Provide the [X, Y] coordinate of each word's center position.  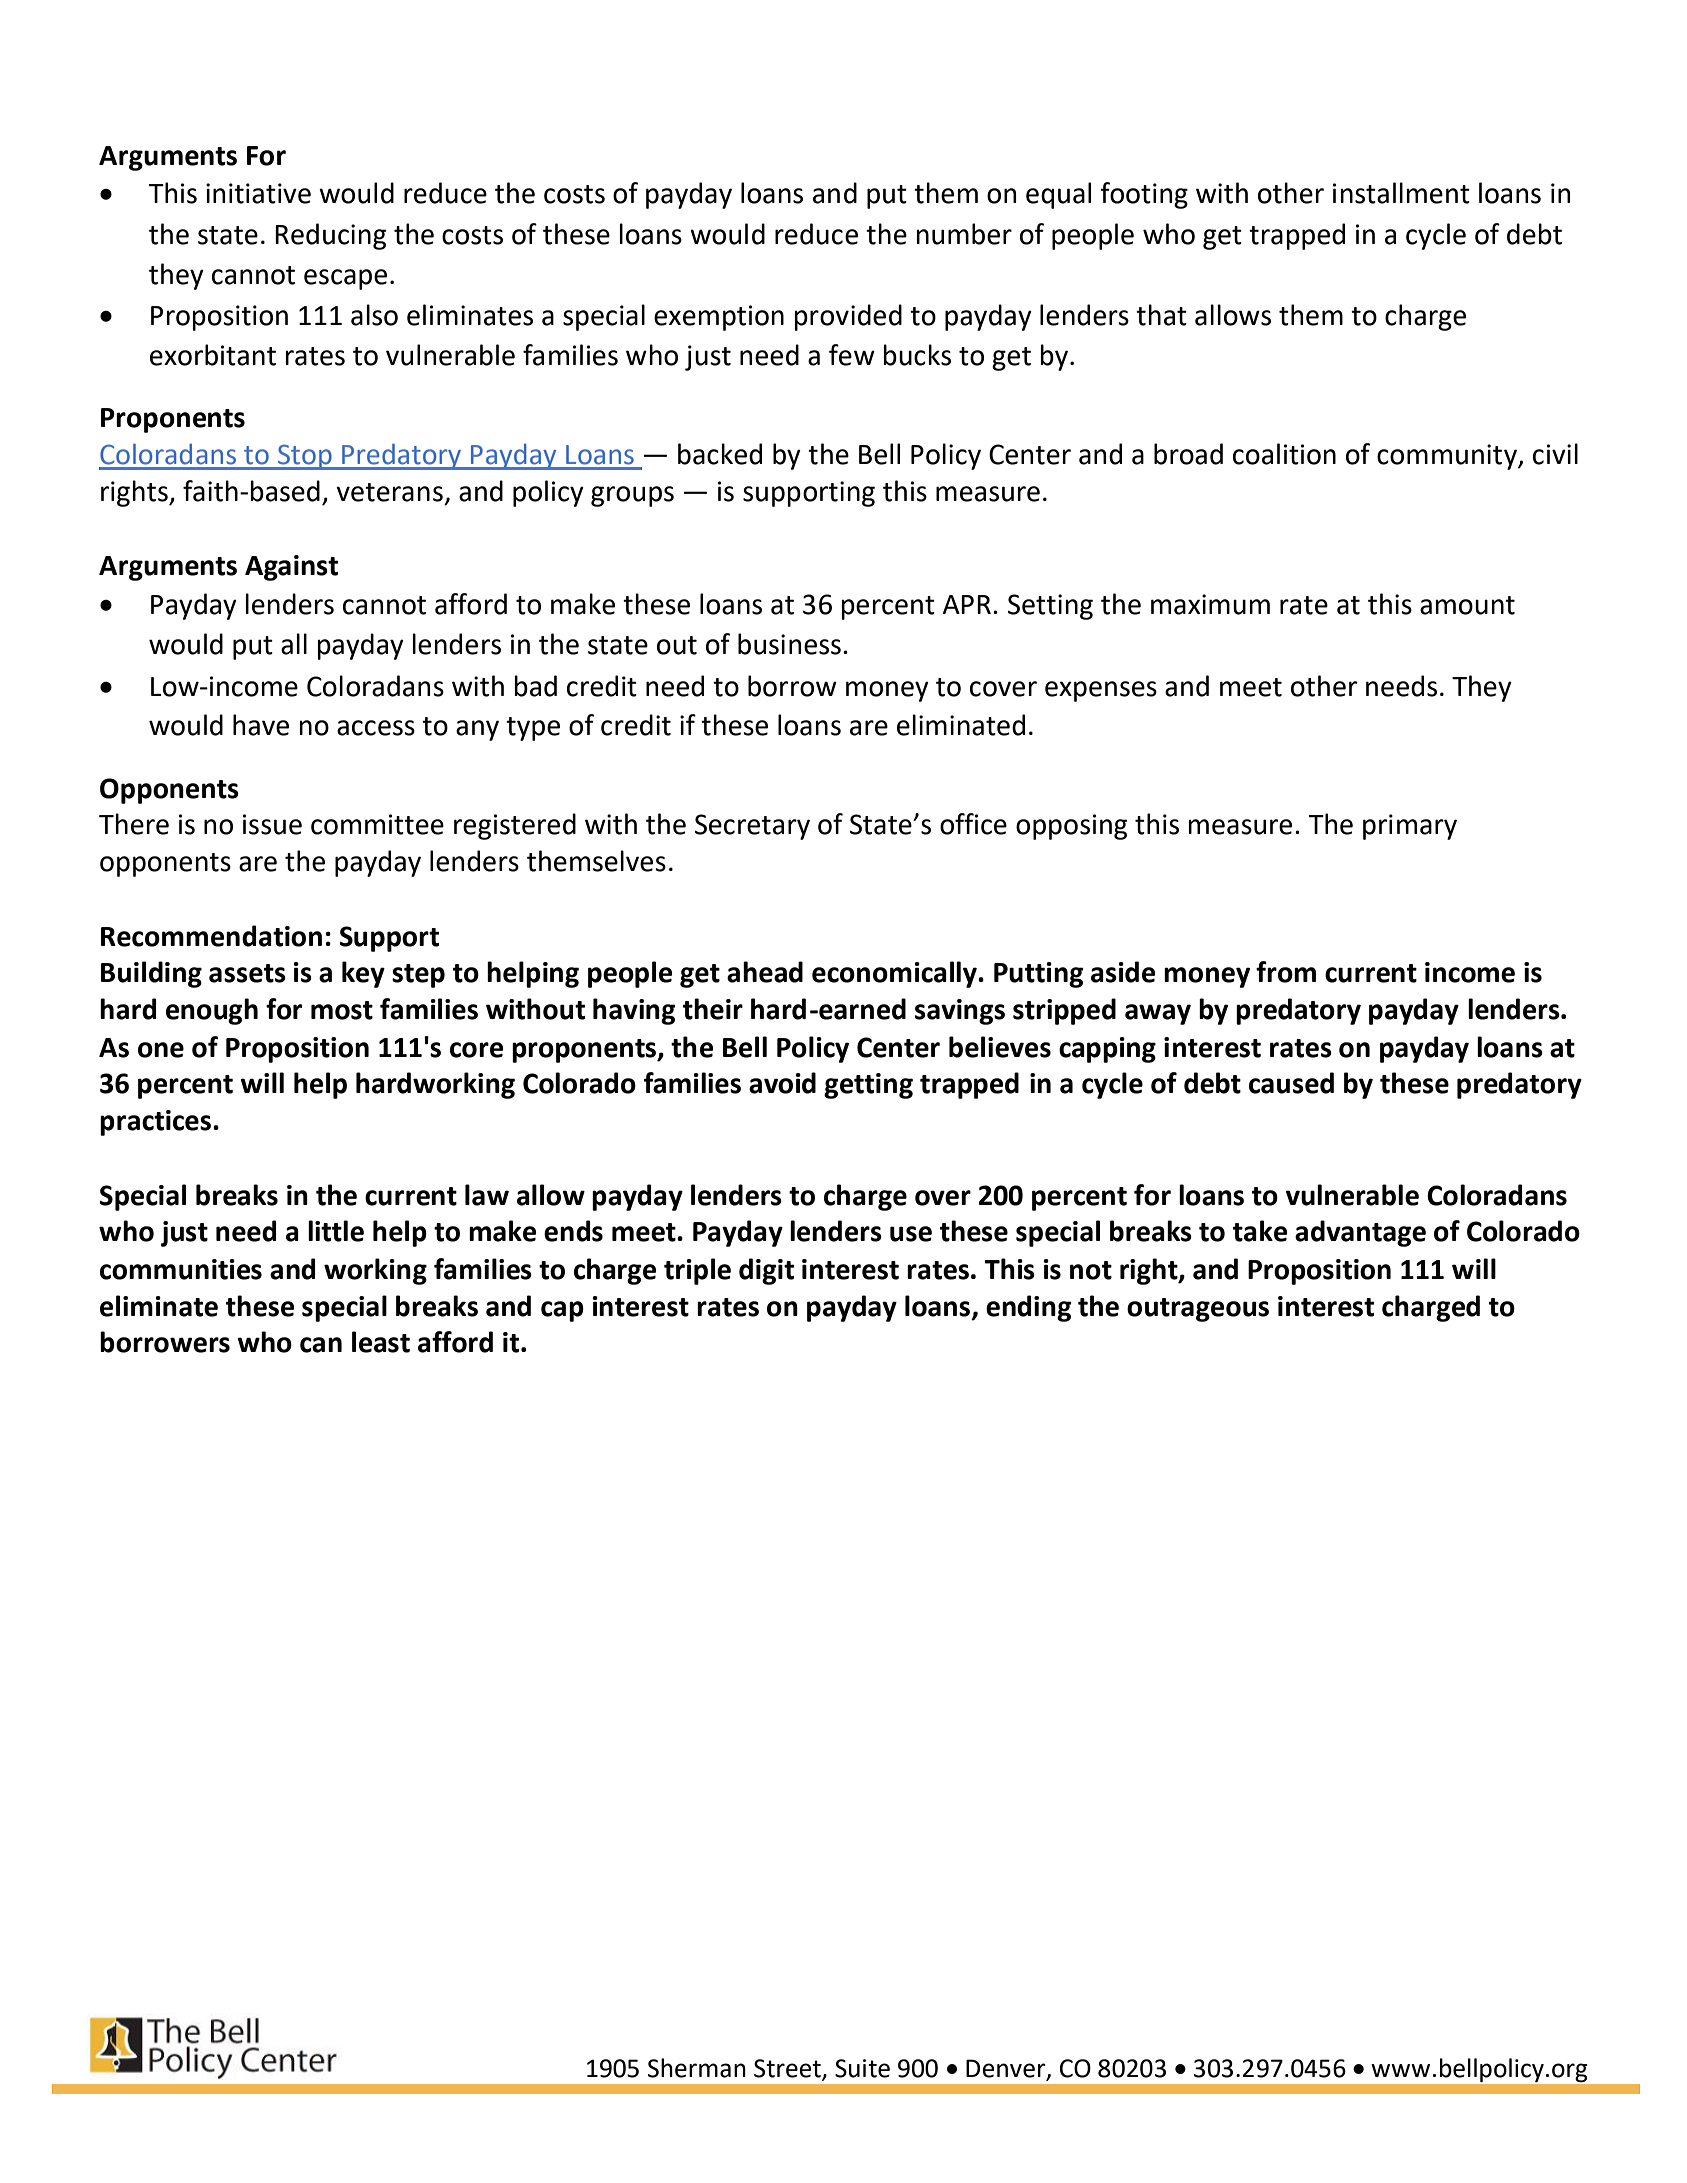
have [261, 725]
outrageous [1198, 1310]
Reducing [330, 236]
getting [868, 1086]
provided [848, 317]
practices [155, 1123]
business [789, 644]
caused [1291, 1083]
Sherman [697, 2068]
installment [1401, 193]
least [381, 1342]
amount [1467, 605]
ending [1029, 1308]
